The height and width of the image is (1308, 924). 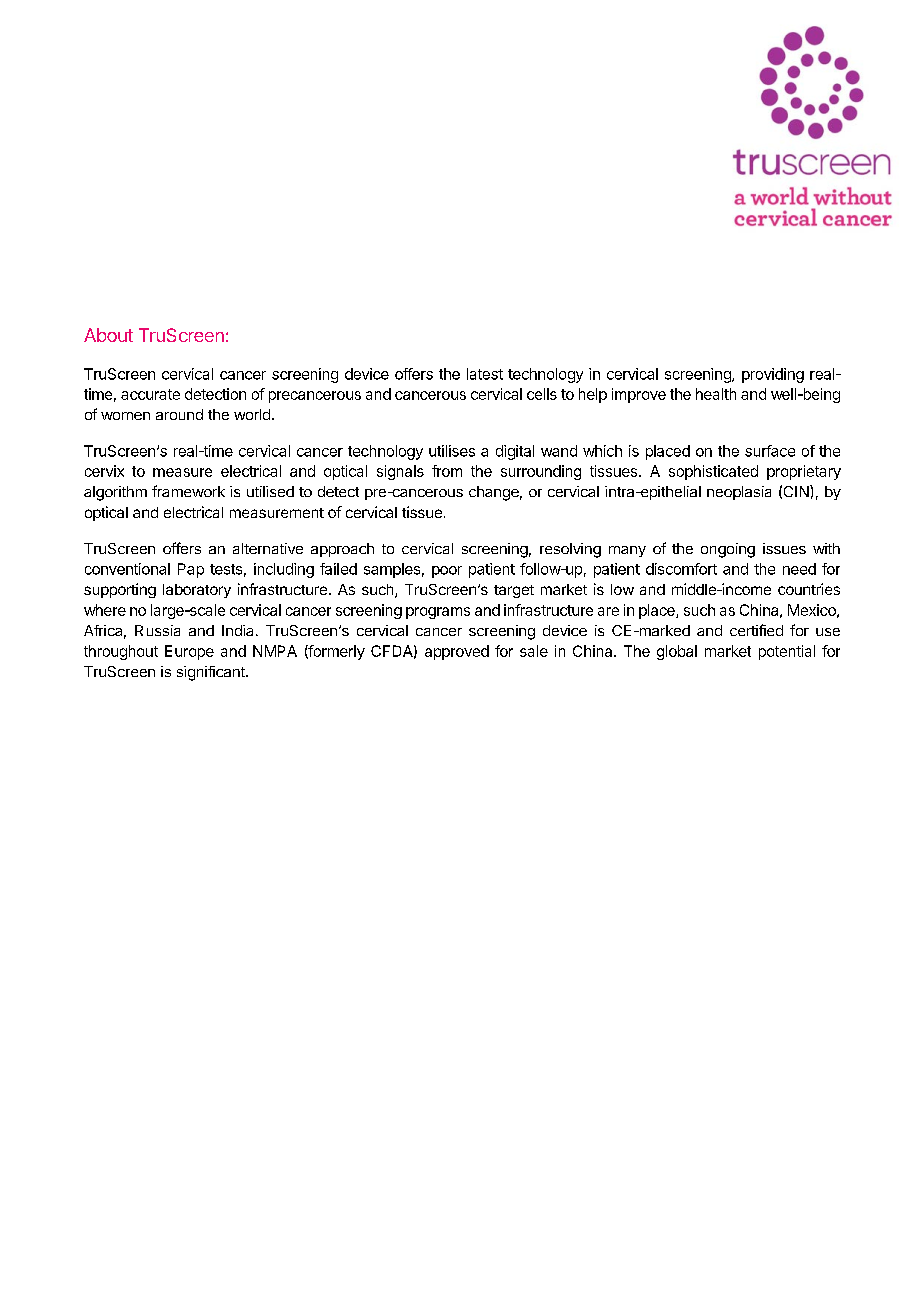 What do you see at coordinates (773, 375) in the image?
I see `providing` at bounding box center [773, 375].
